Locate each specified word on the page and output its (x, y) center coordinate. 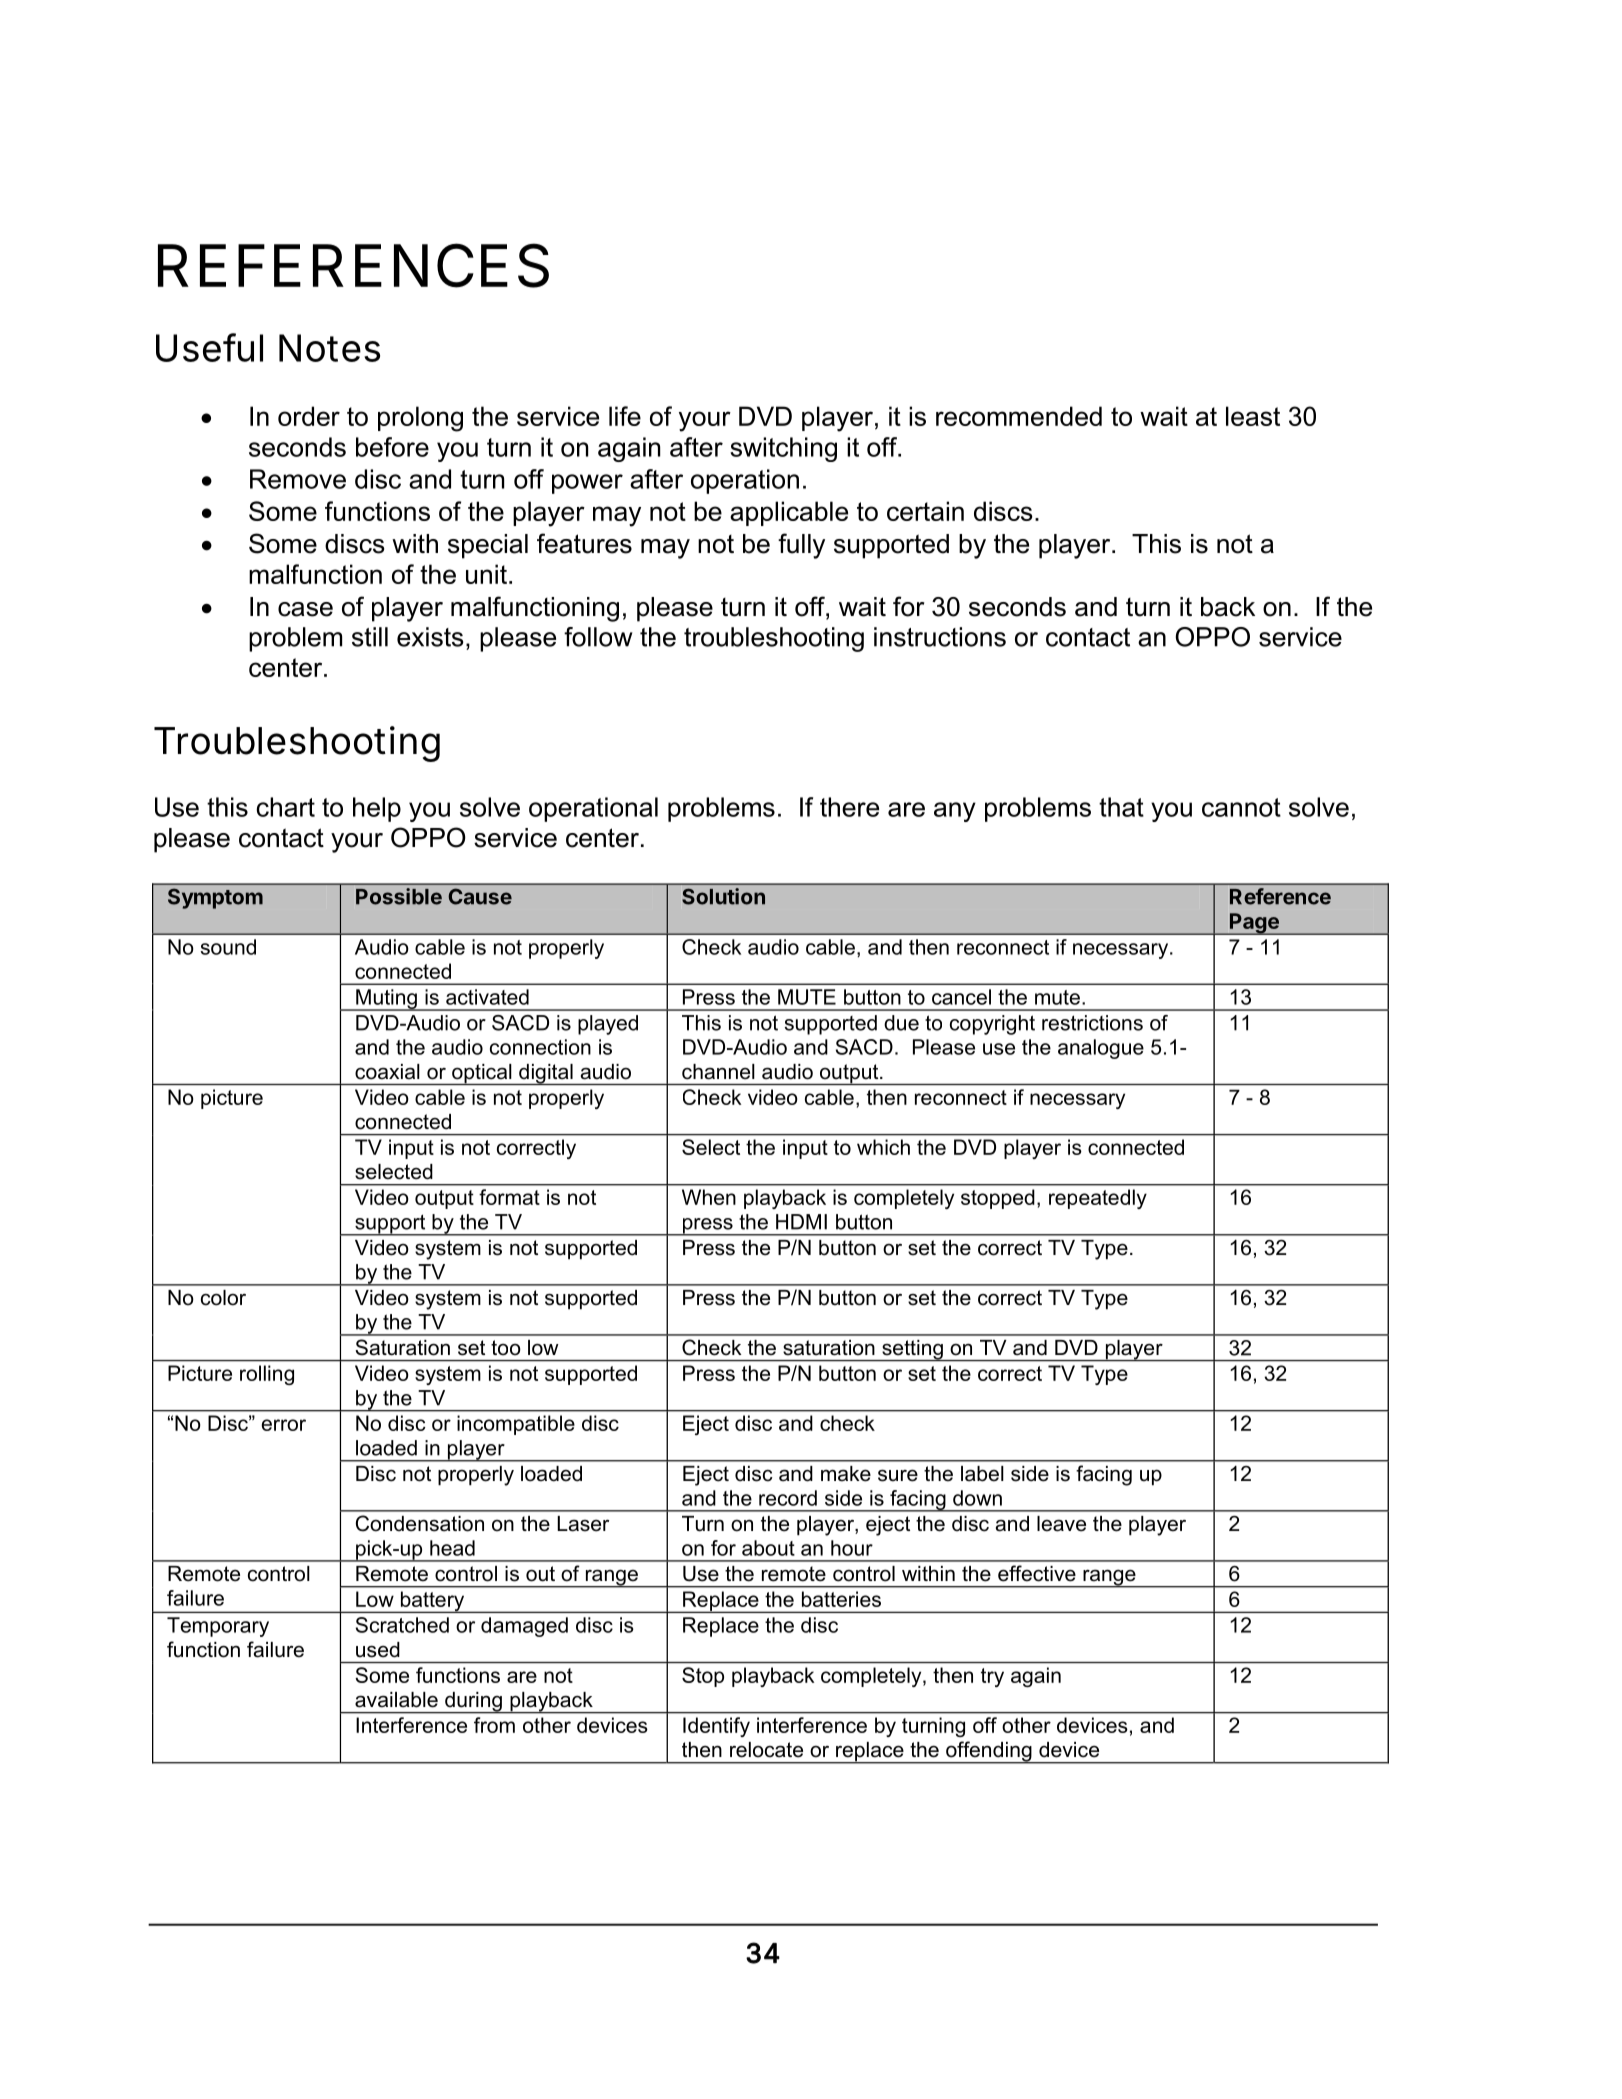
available (396, 1700)
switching (783, 449)
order (309, 416)
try (992, 1677)
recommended (1019, 416)
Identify (716, 1727)
